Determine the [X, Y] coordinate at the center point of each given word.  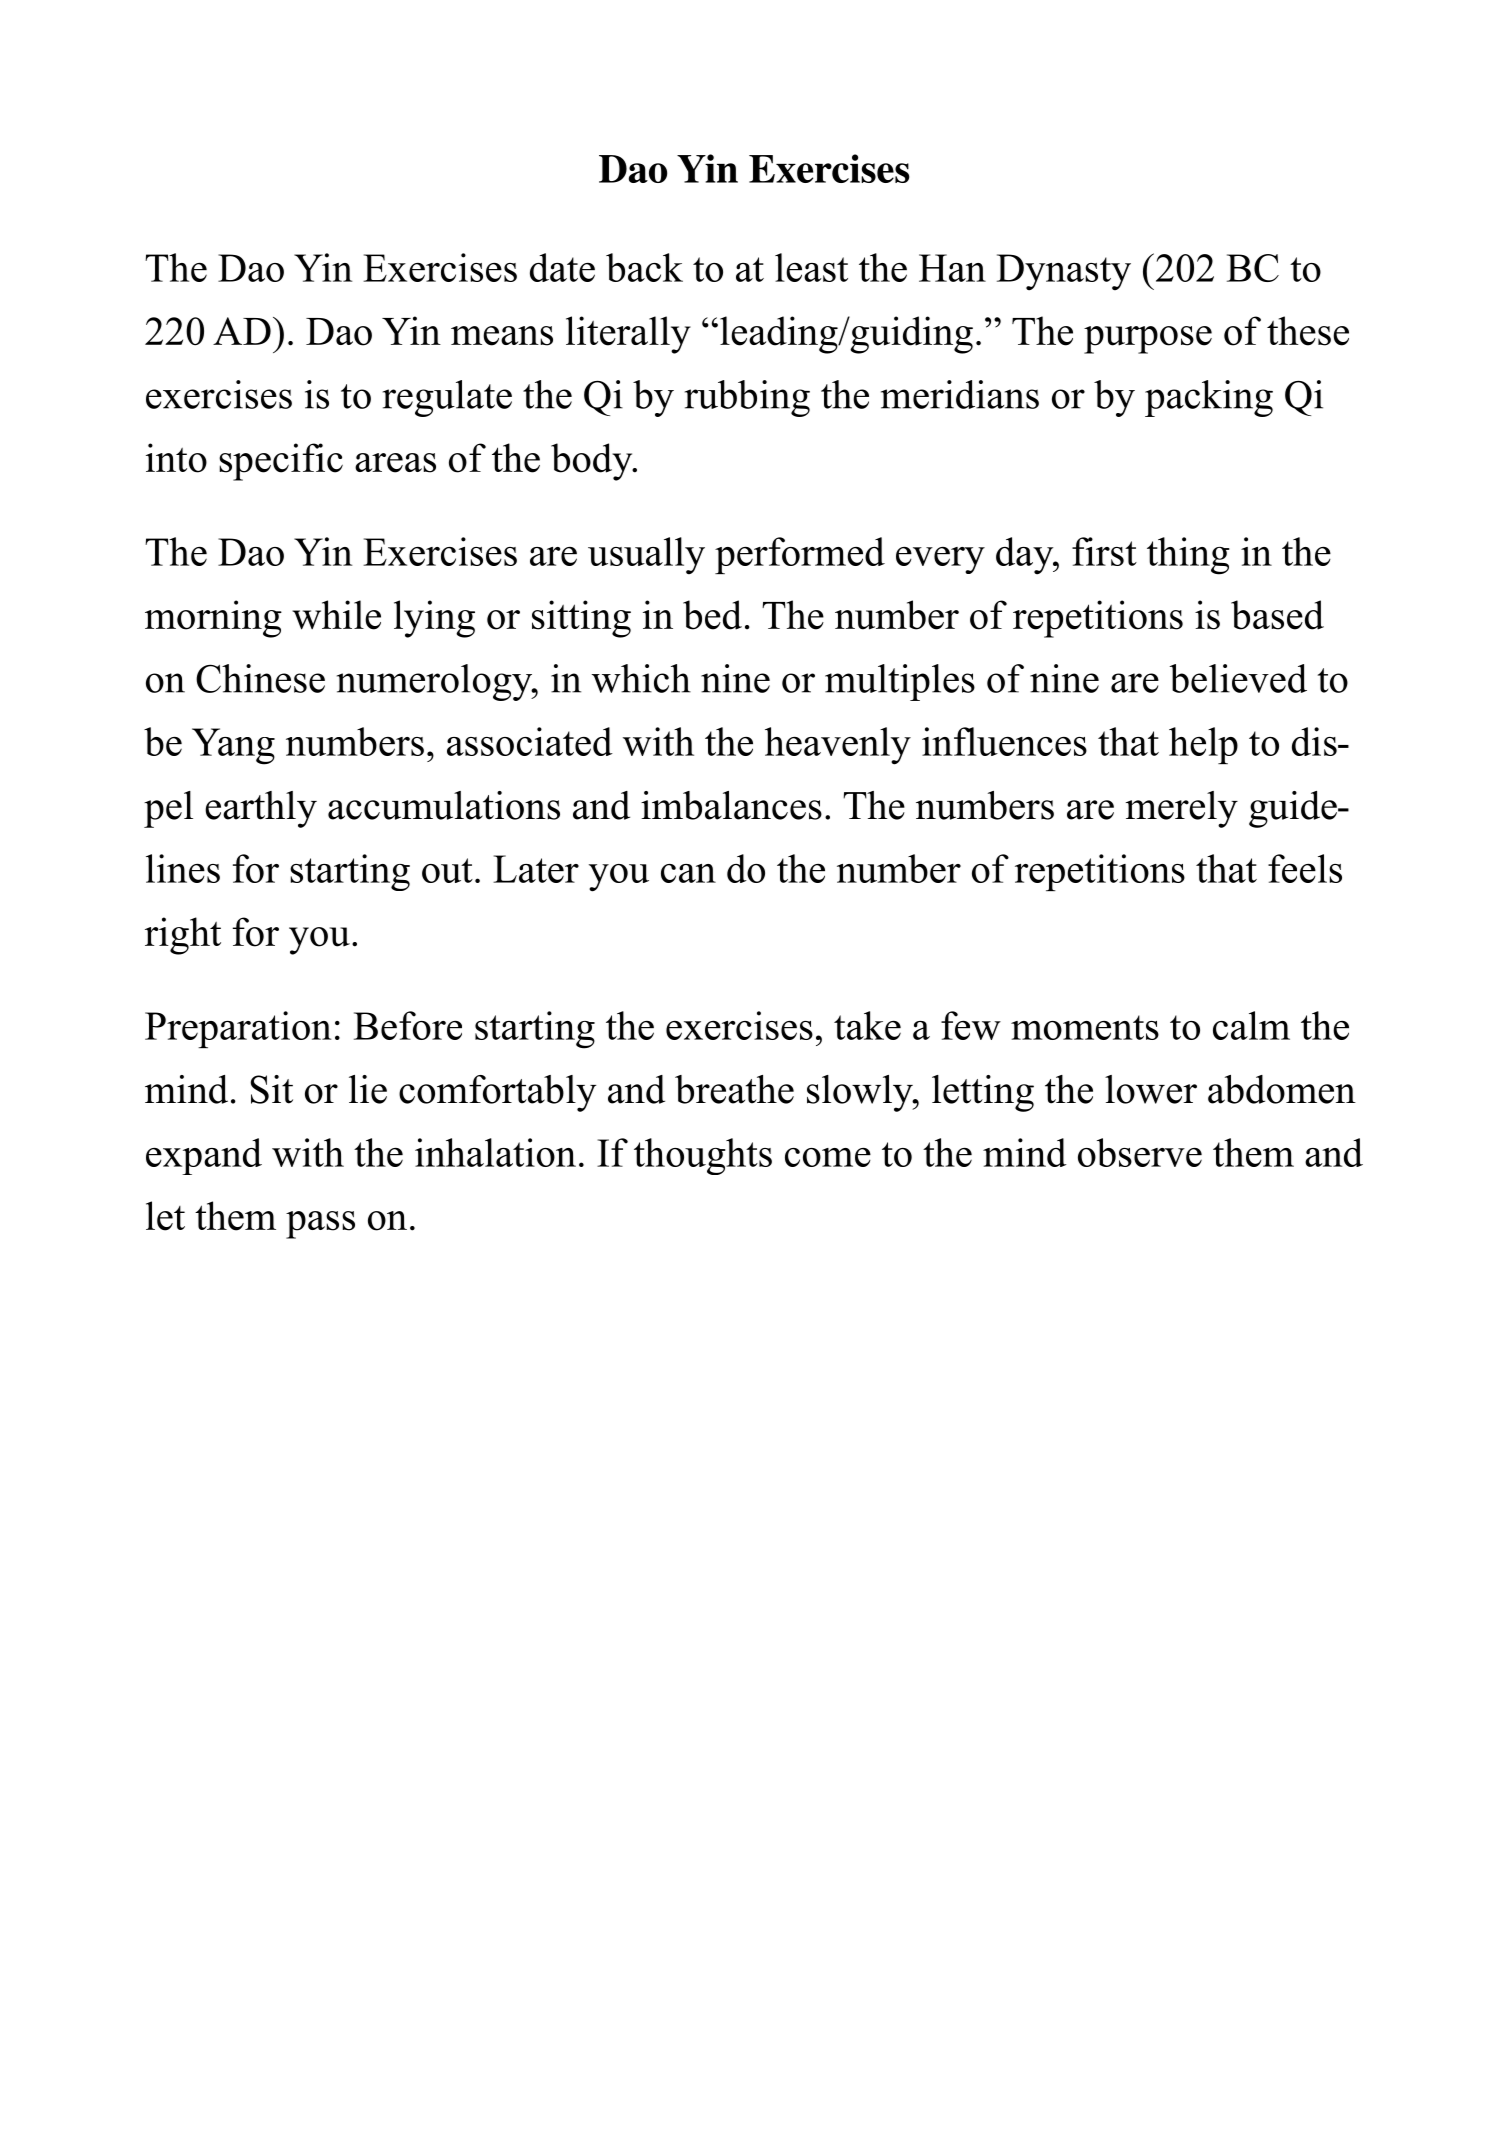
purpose [1148, 340]
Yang [233, 746]
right [183, 936]
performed [800, 555]
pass [320, 1225]
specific [281, 462]
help [1203, 745]
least [811, 267]
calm [1251, 1025]
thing [1188, 556]
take [867, 1025]
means [502, 336]
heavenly [838, 746]
